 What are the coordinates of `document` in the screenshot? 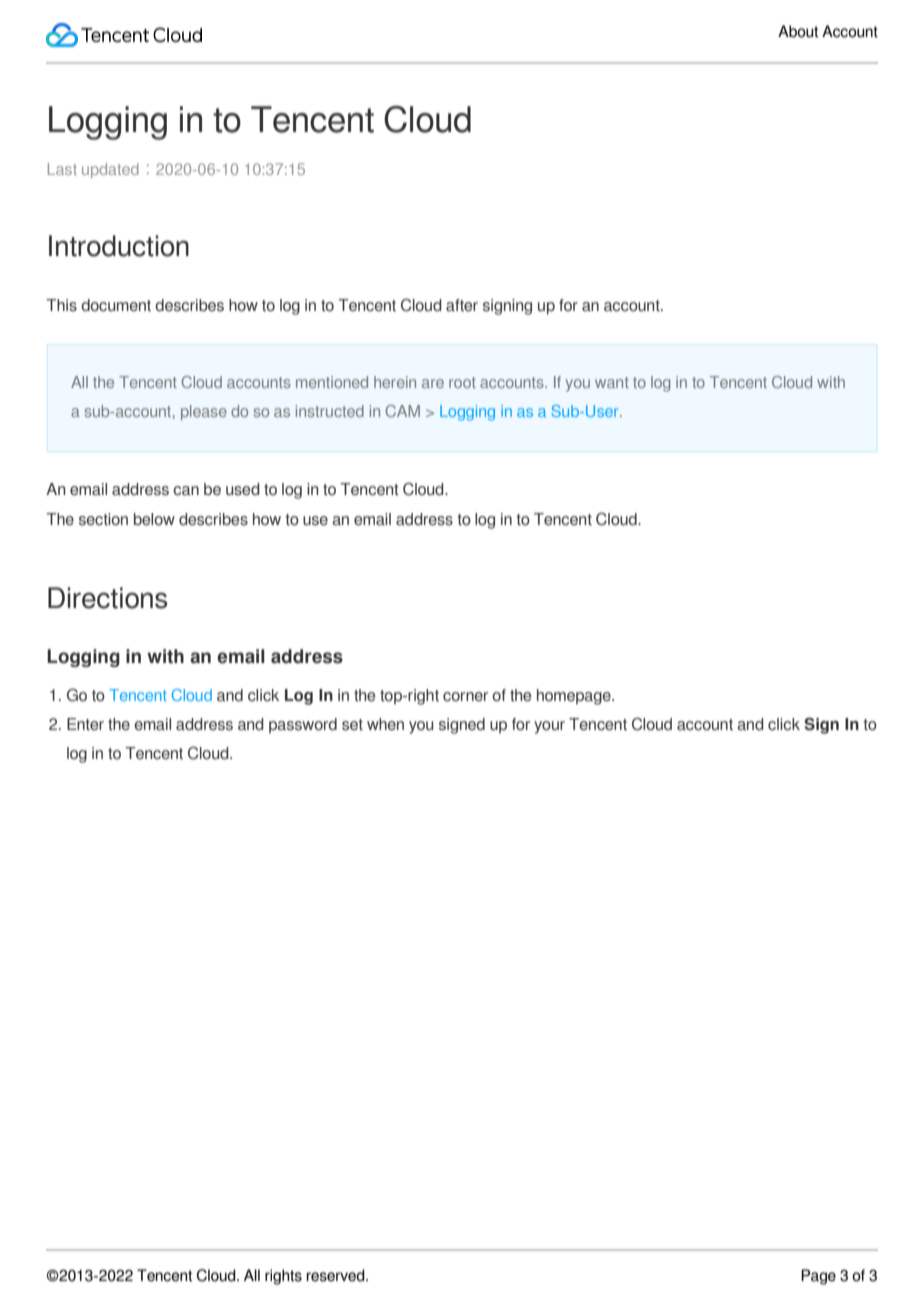 It's located at (116, 305).
